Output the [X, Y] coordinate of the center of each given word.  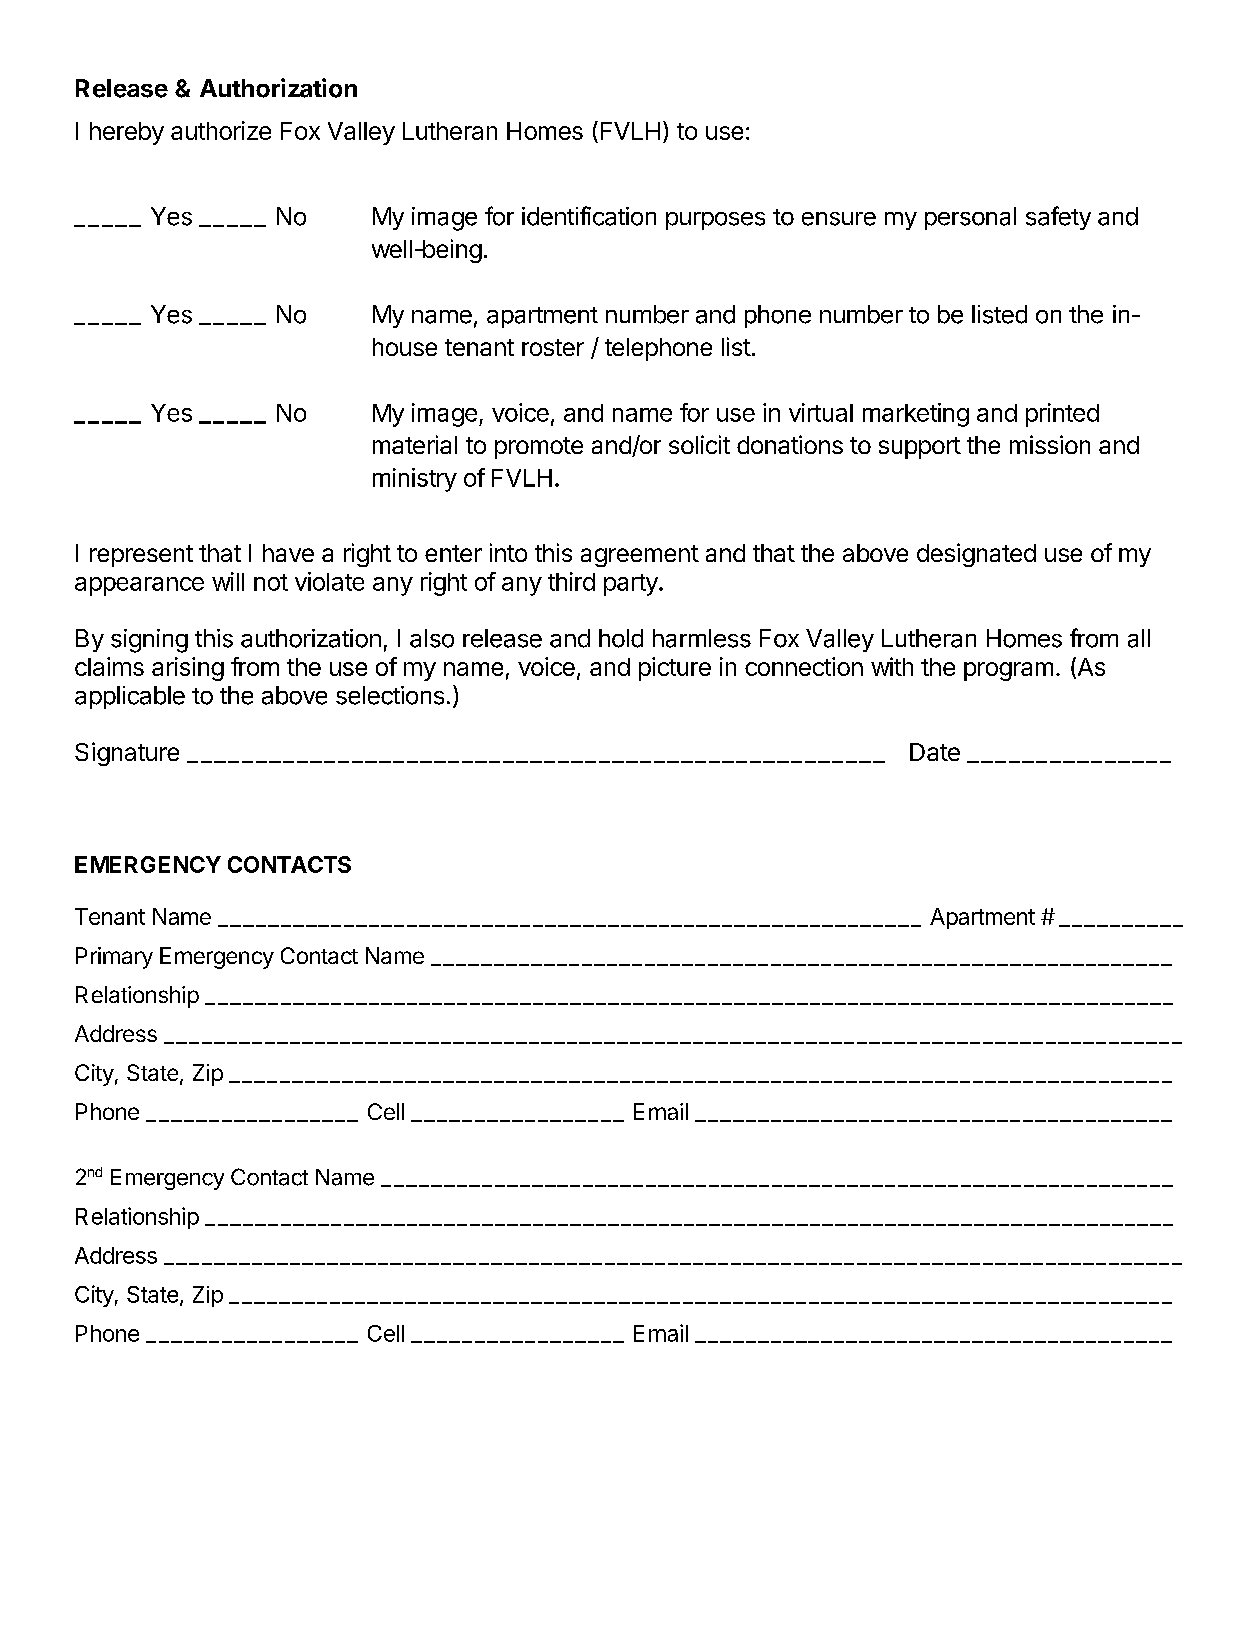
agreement [640, 556]
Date [935, 752]
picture [675, 669]
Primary [114, 958]
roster [553, 347]
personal [970, 218]
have [288, 553]
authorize [221, 130]
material [415, 444]
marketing [916, 415]
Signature [127, 754]
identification [589, 216]
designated [976, 555]
